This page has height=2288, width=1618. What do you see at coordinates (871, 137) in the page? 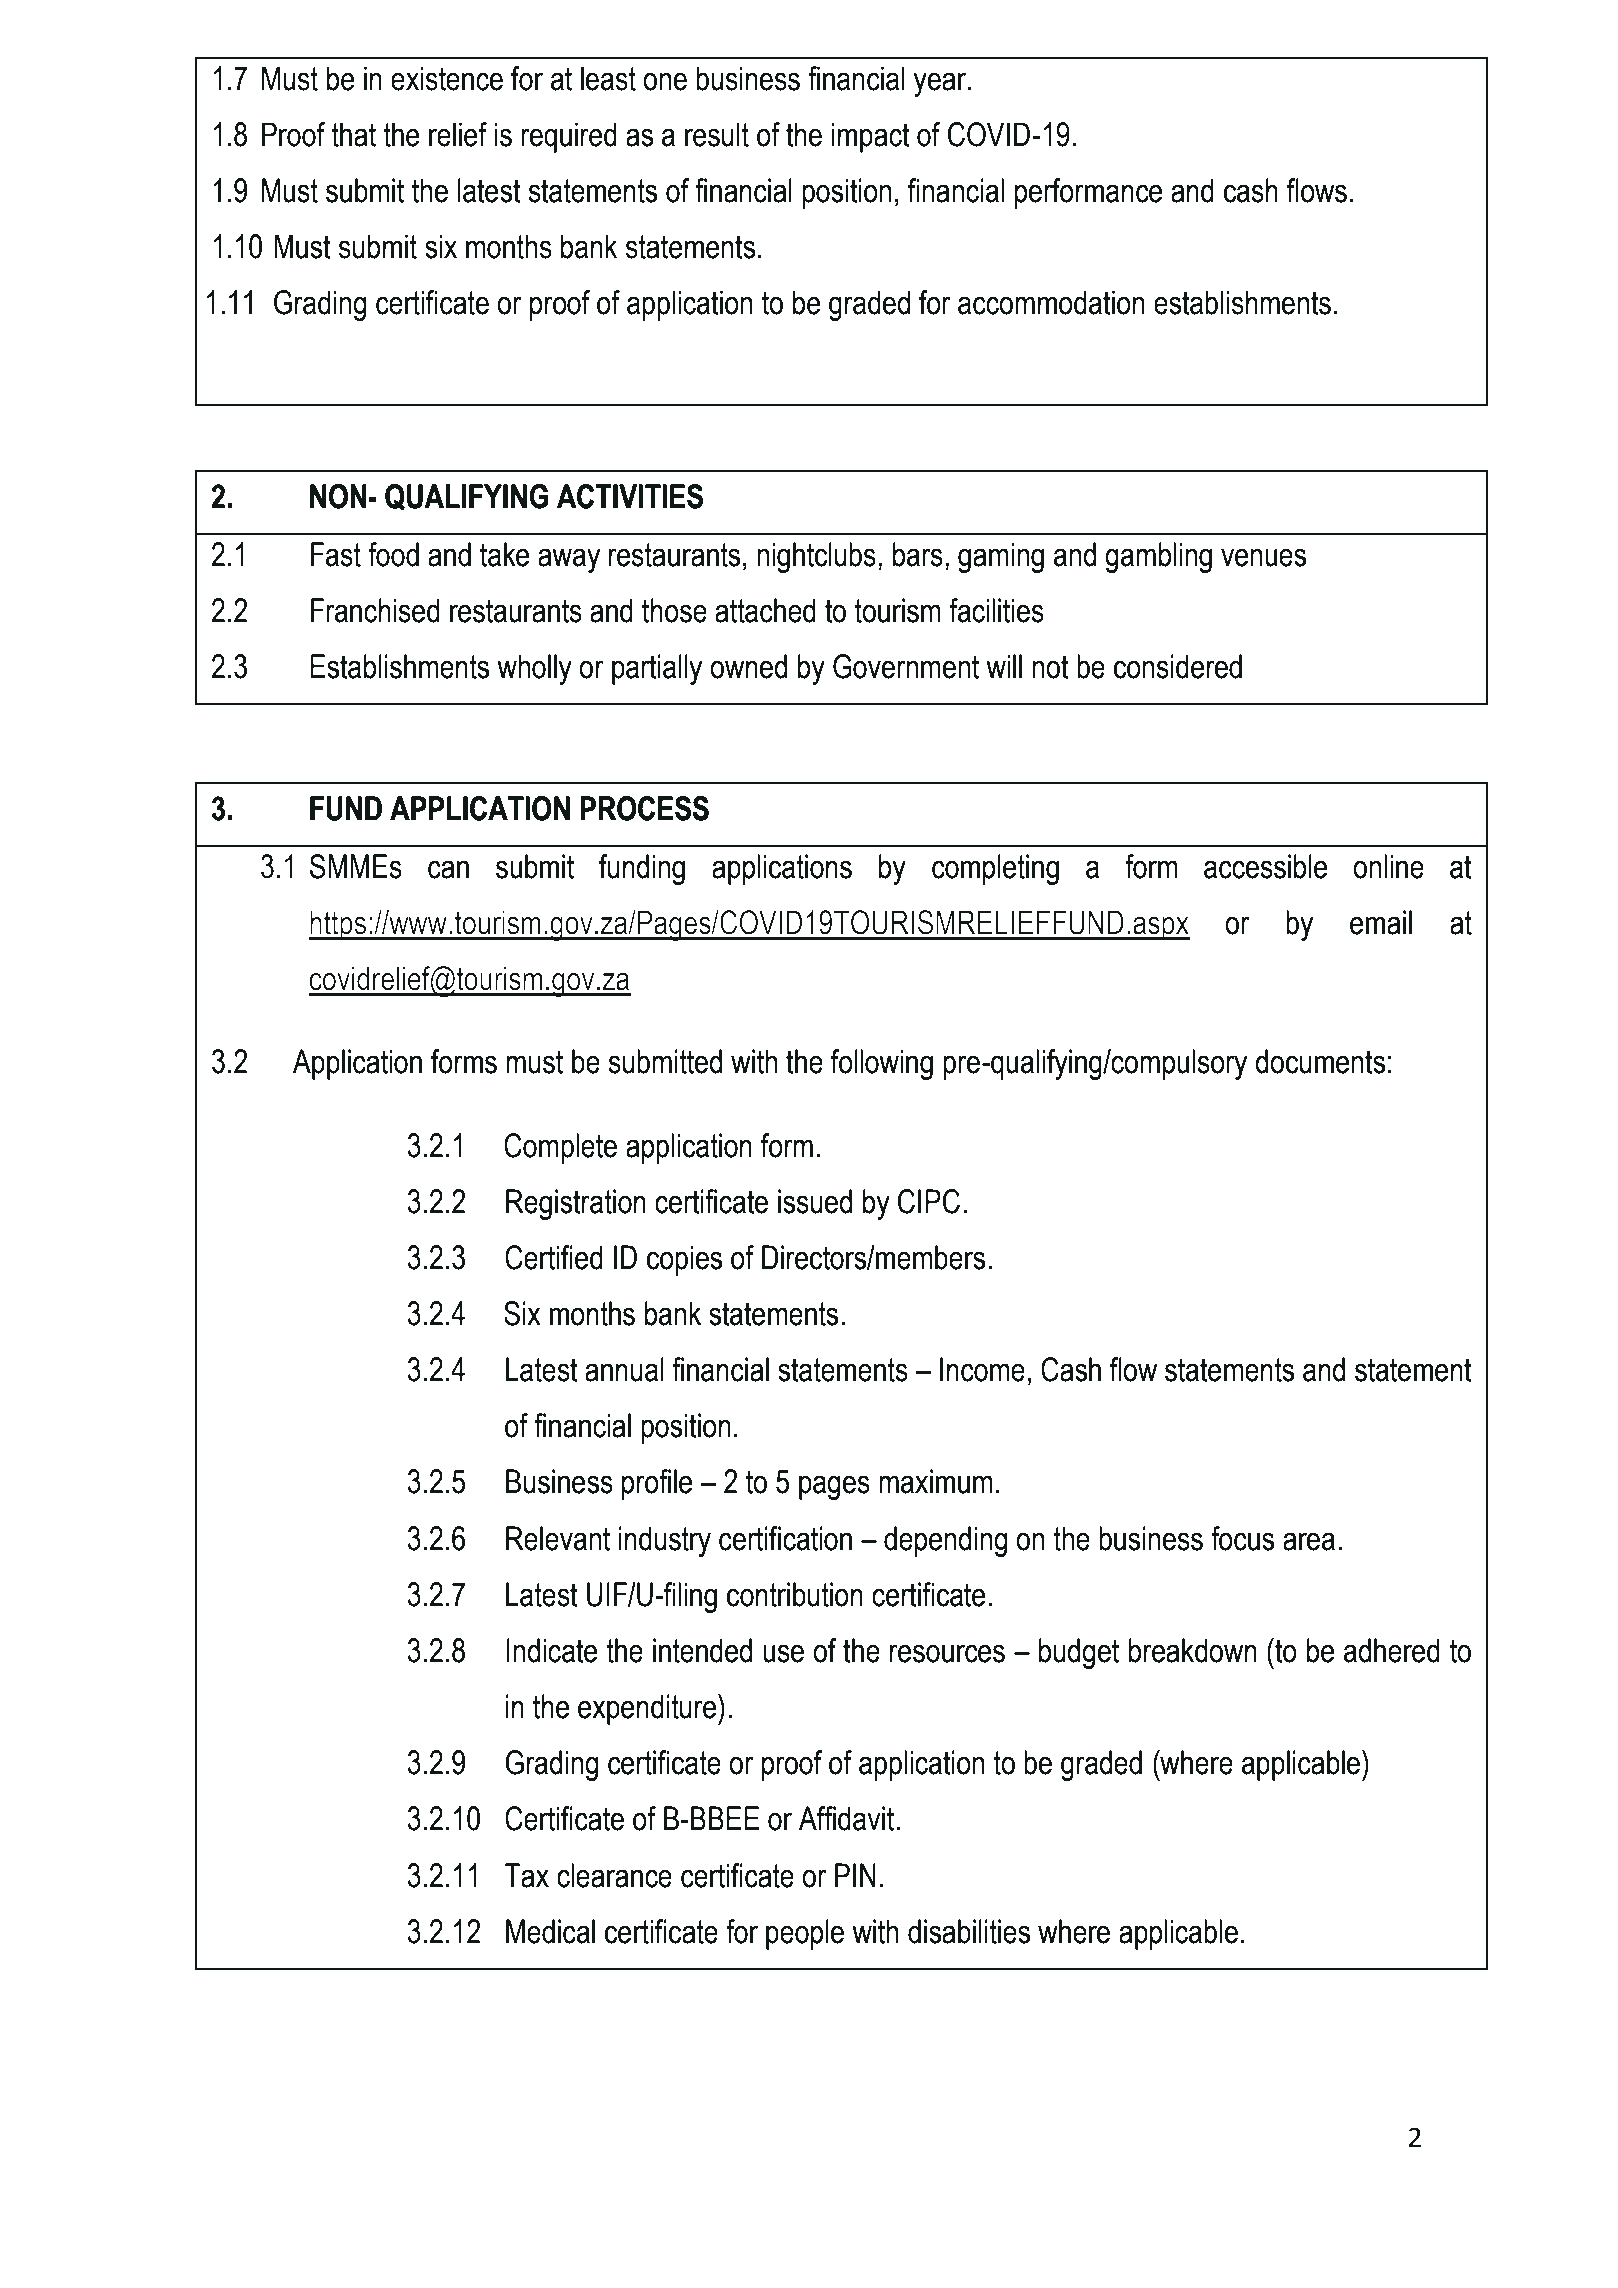
I see `impact` at bounding box center [871, 137].
